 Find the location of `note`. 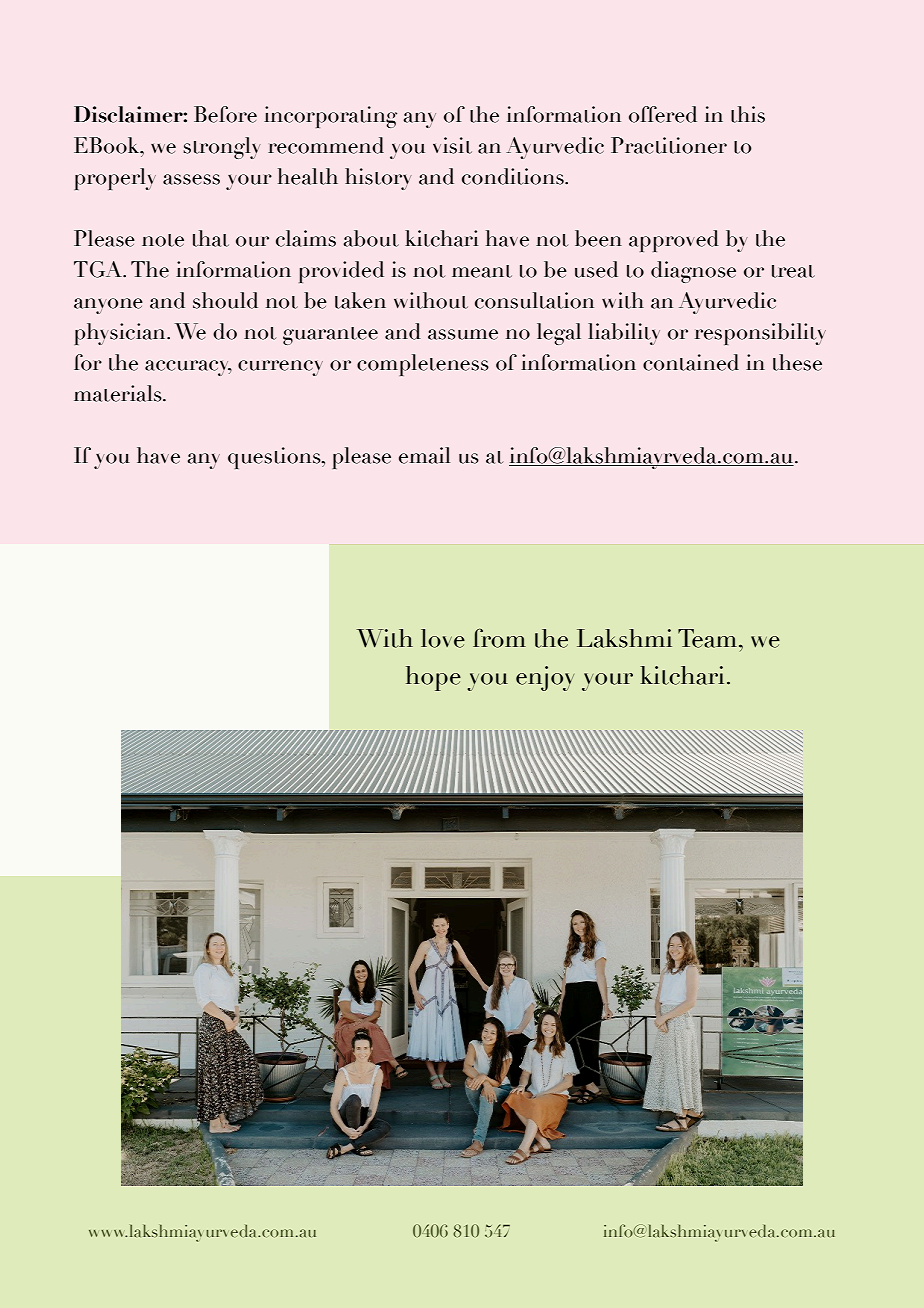

note is located at coordinates (163, 240).
